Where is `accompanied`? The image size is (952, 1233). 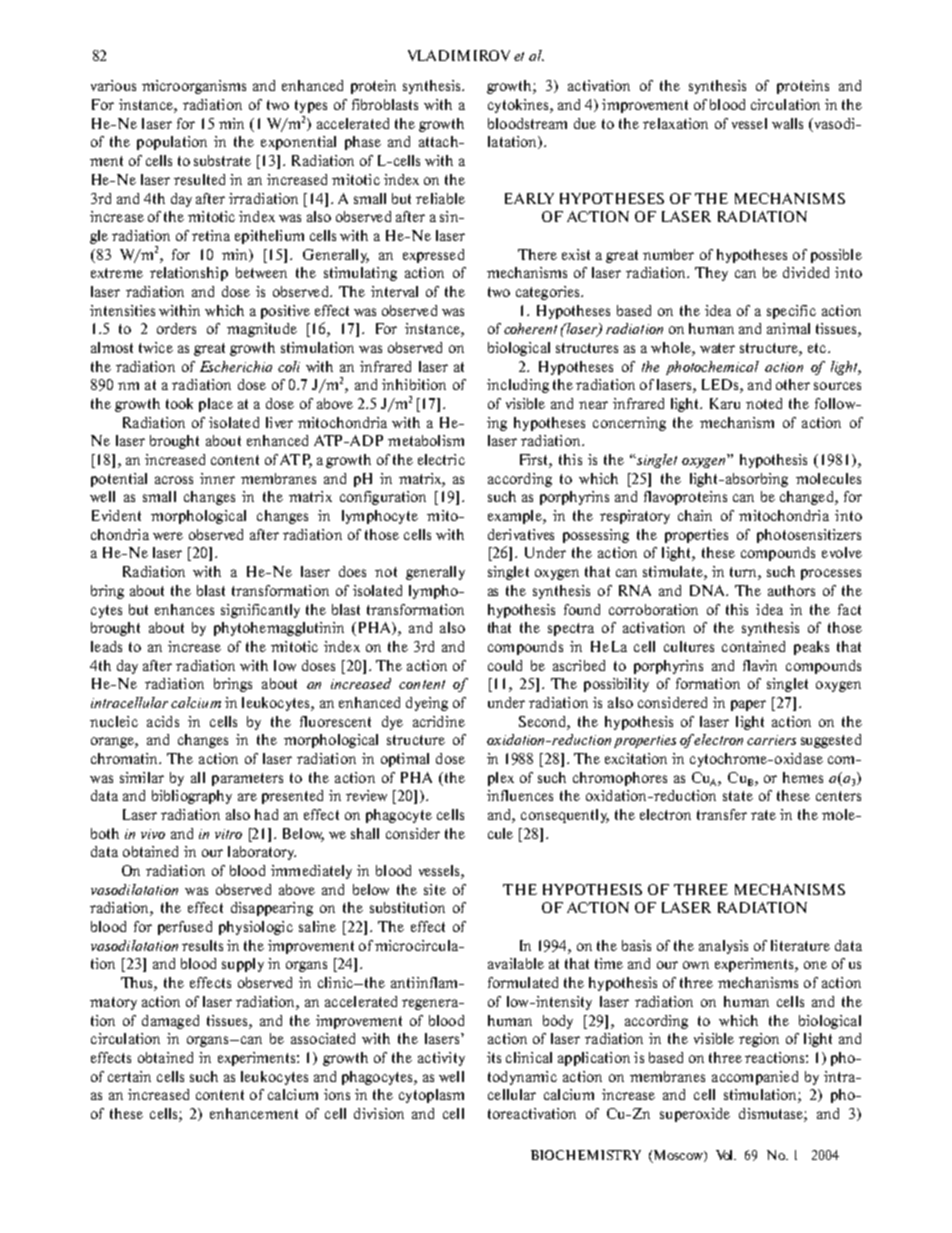
accompanied is located at coordinates (755, 1078).
